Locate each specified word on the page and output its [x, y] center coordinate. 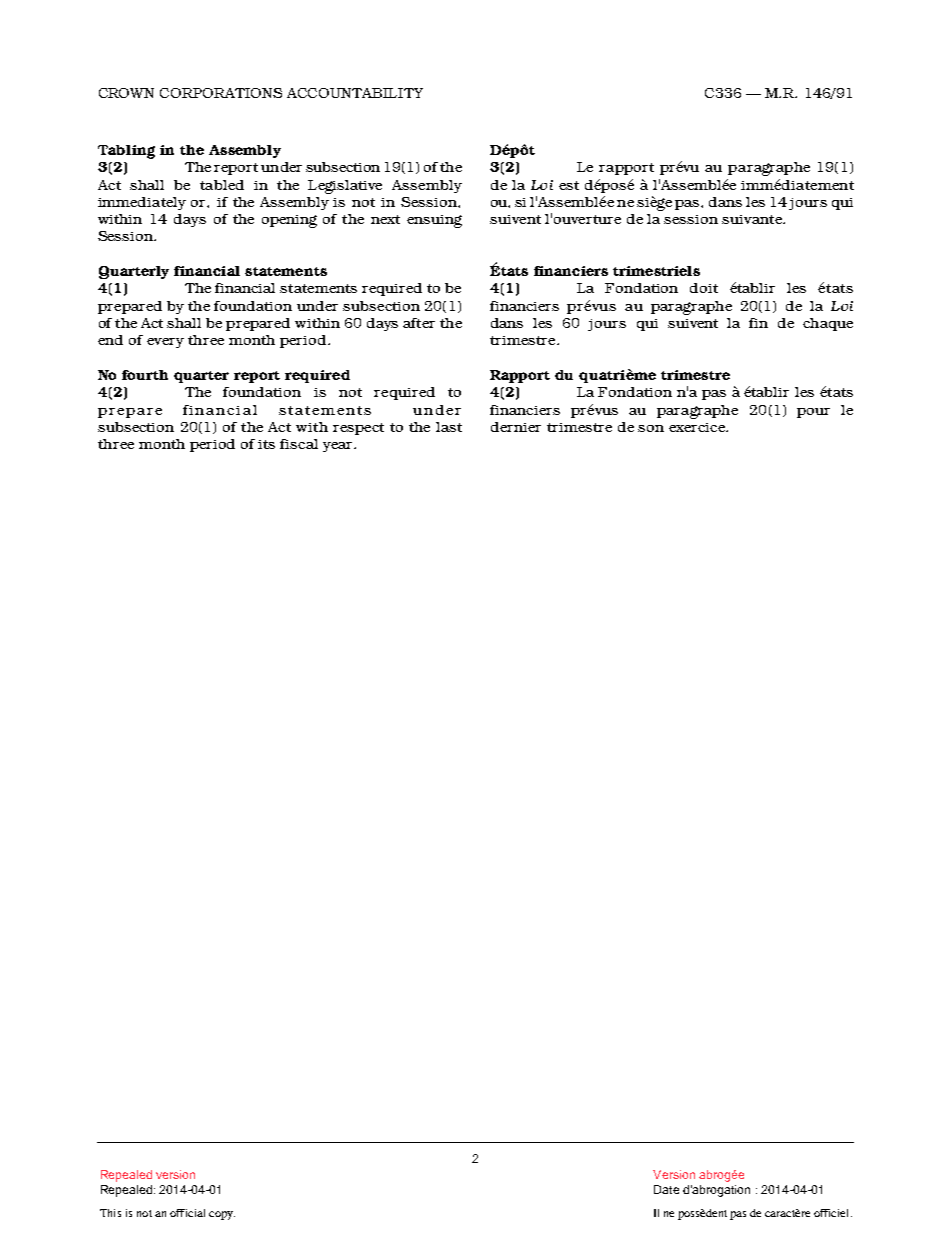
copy [222, 1215]
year [339, 447]
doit [704, 288]
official [187, 1213]
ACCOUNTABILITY [355, 93]
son [651, 428]
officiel [833, 1213]
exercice [698, 427]
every [165, 343]
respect [358, 429]
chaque [828, 324]
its [266, 444]
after [419, 323]
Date [666, 1189]
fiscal [299, 444]
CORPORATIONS [221, 93]
